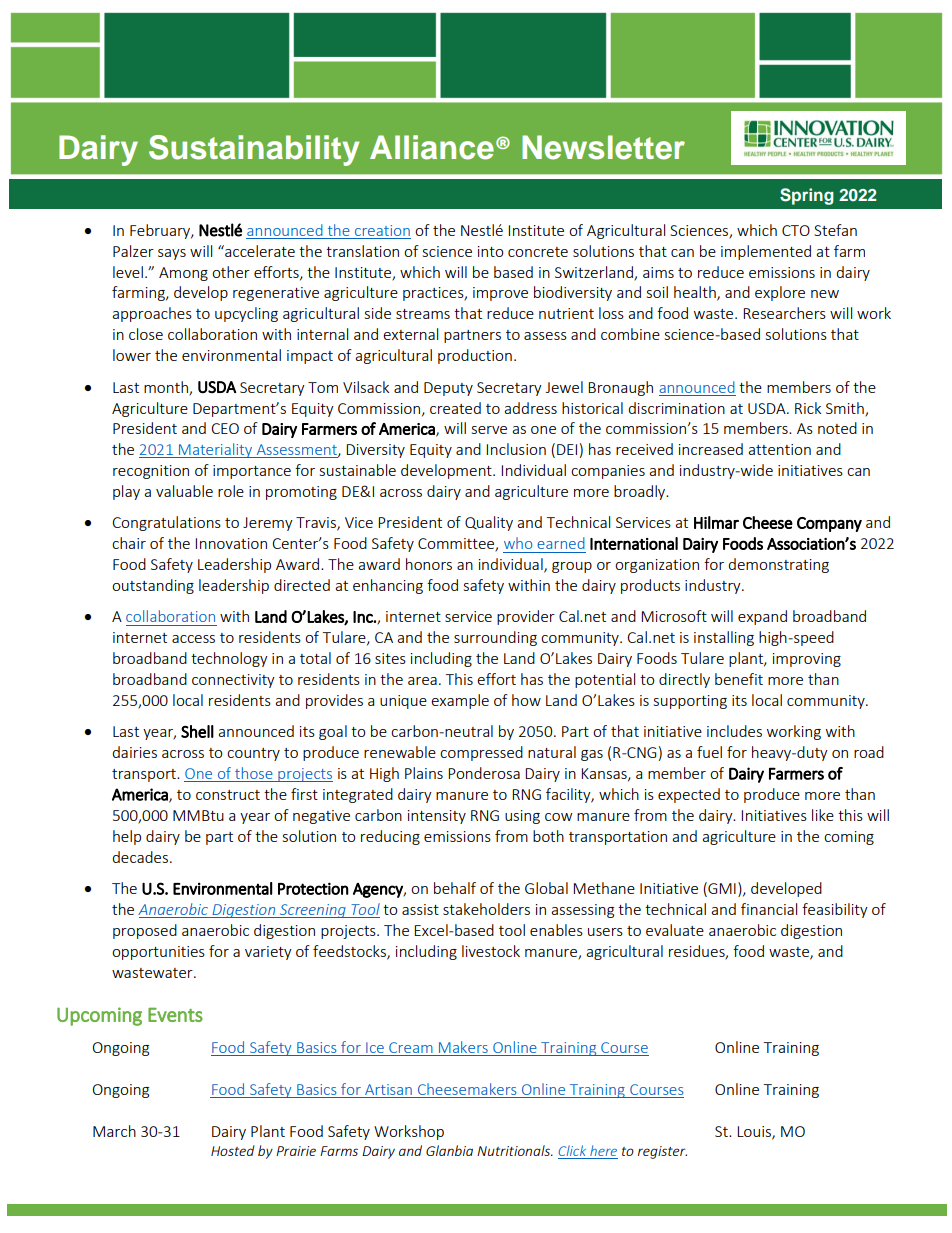 The image size is (952, 1233). I want to click on installing, so click(724, 638).
